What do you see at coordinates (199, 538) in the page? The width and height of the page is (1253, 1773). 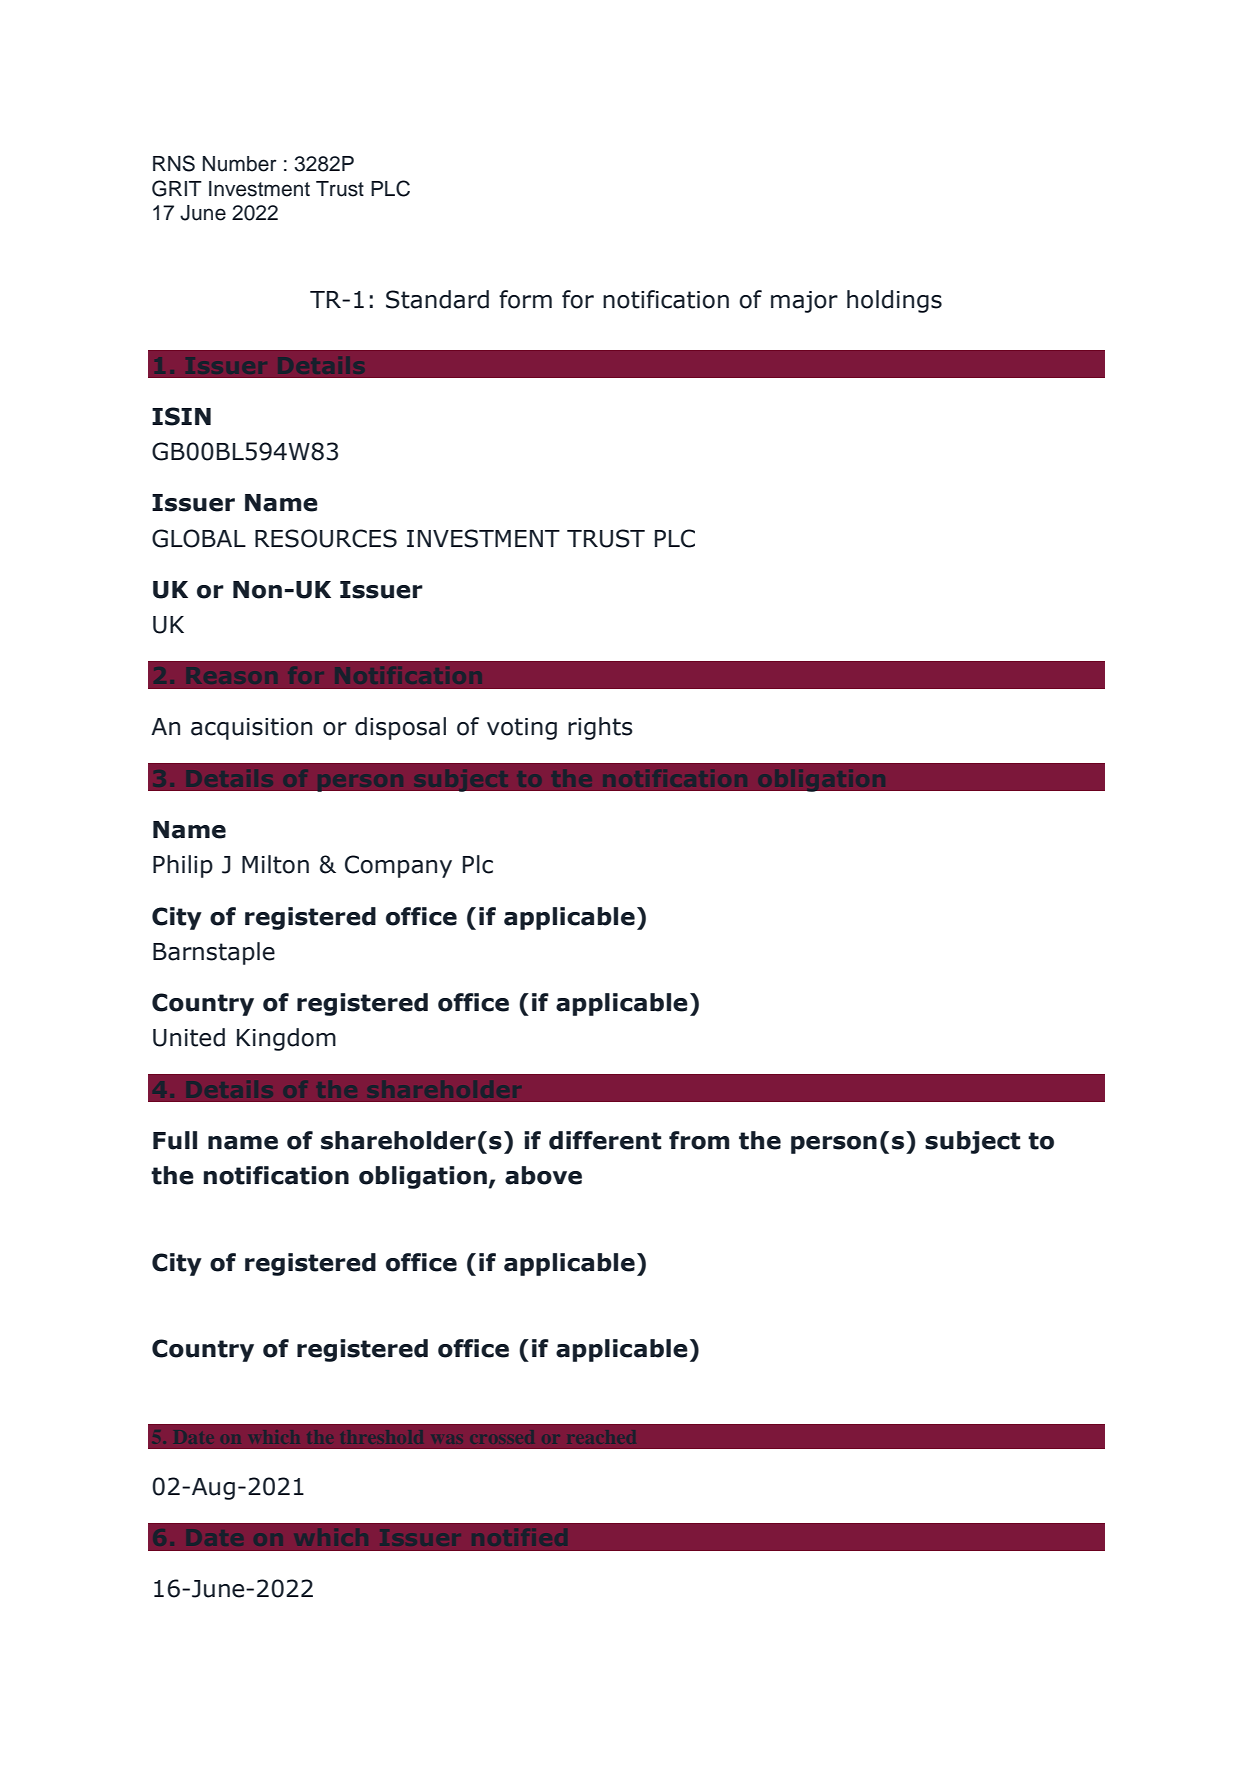 I see `GLOBAL` at bounding box center [199, 538].
